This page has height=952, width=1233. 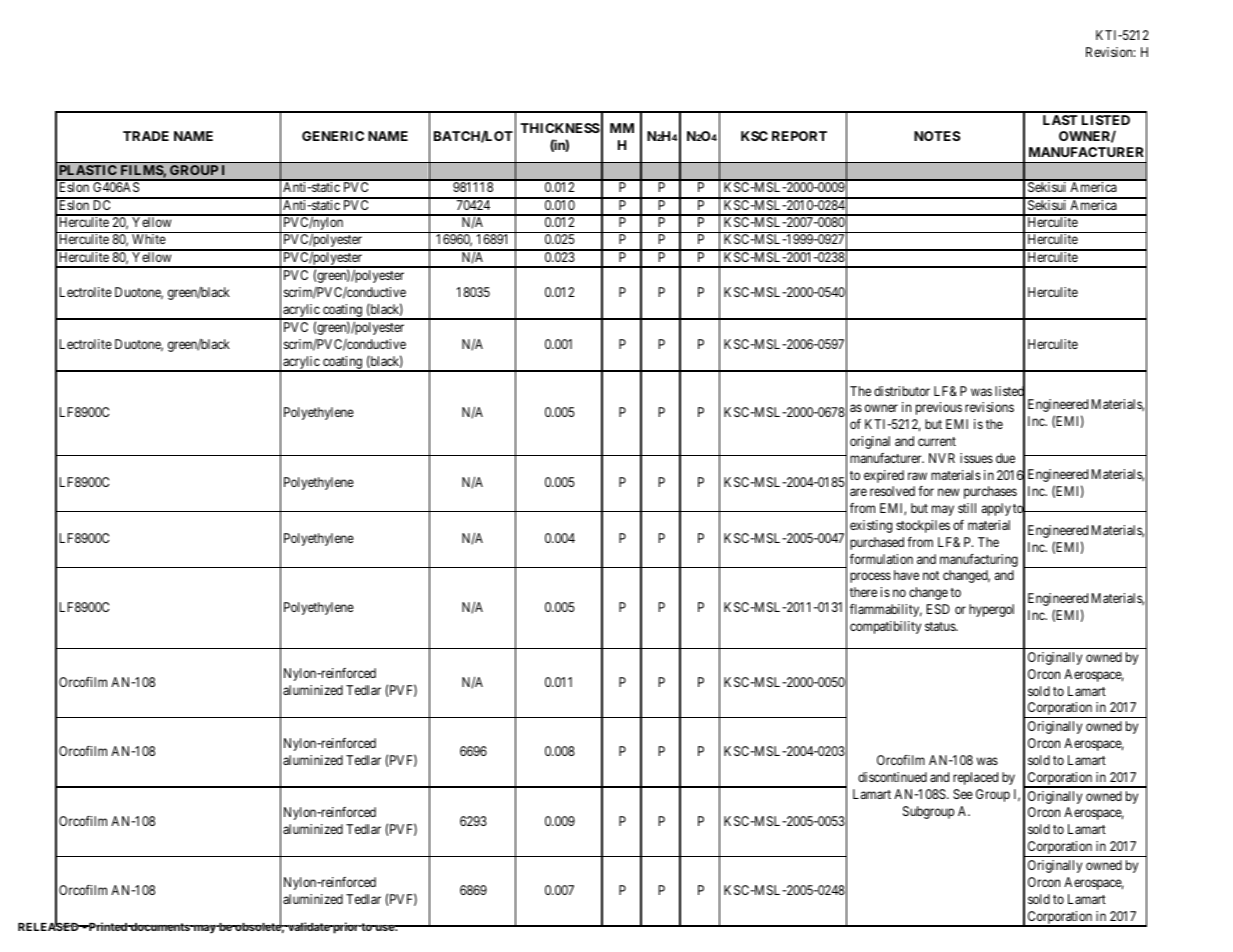 What do you see at coordinates (346, 928) in the page?
I see `prior` at bounding box center [346, 928].
